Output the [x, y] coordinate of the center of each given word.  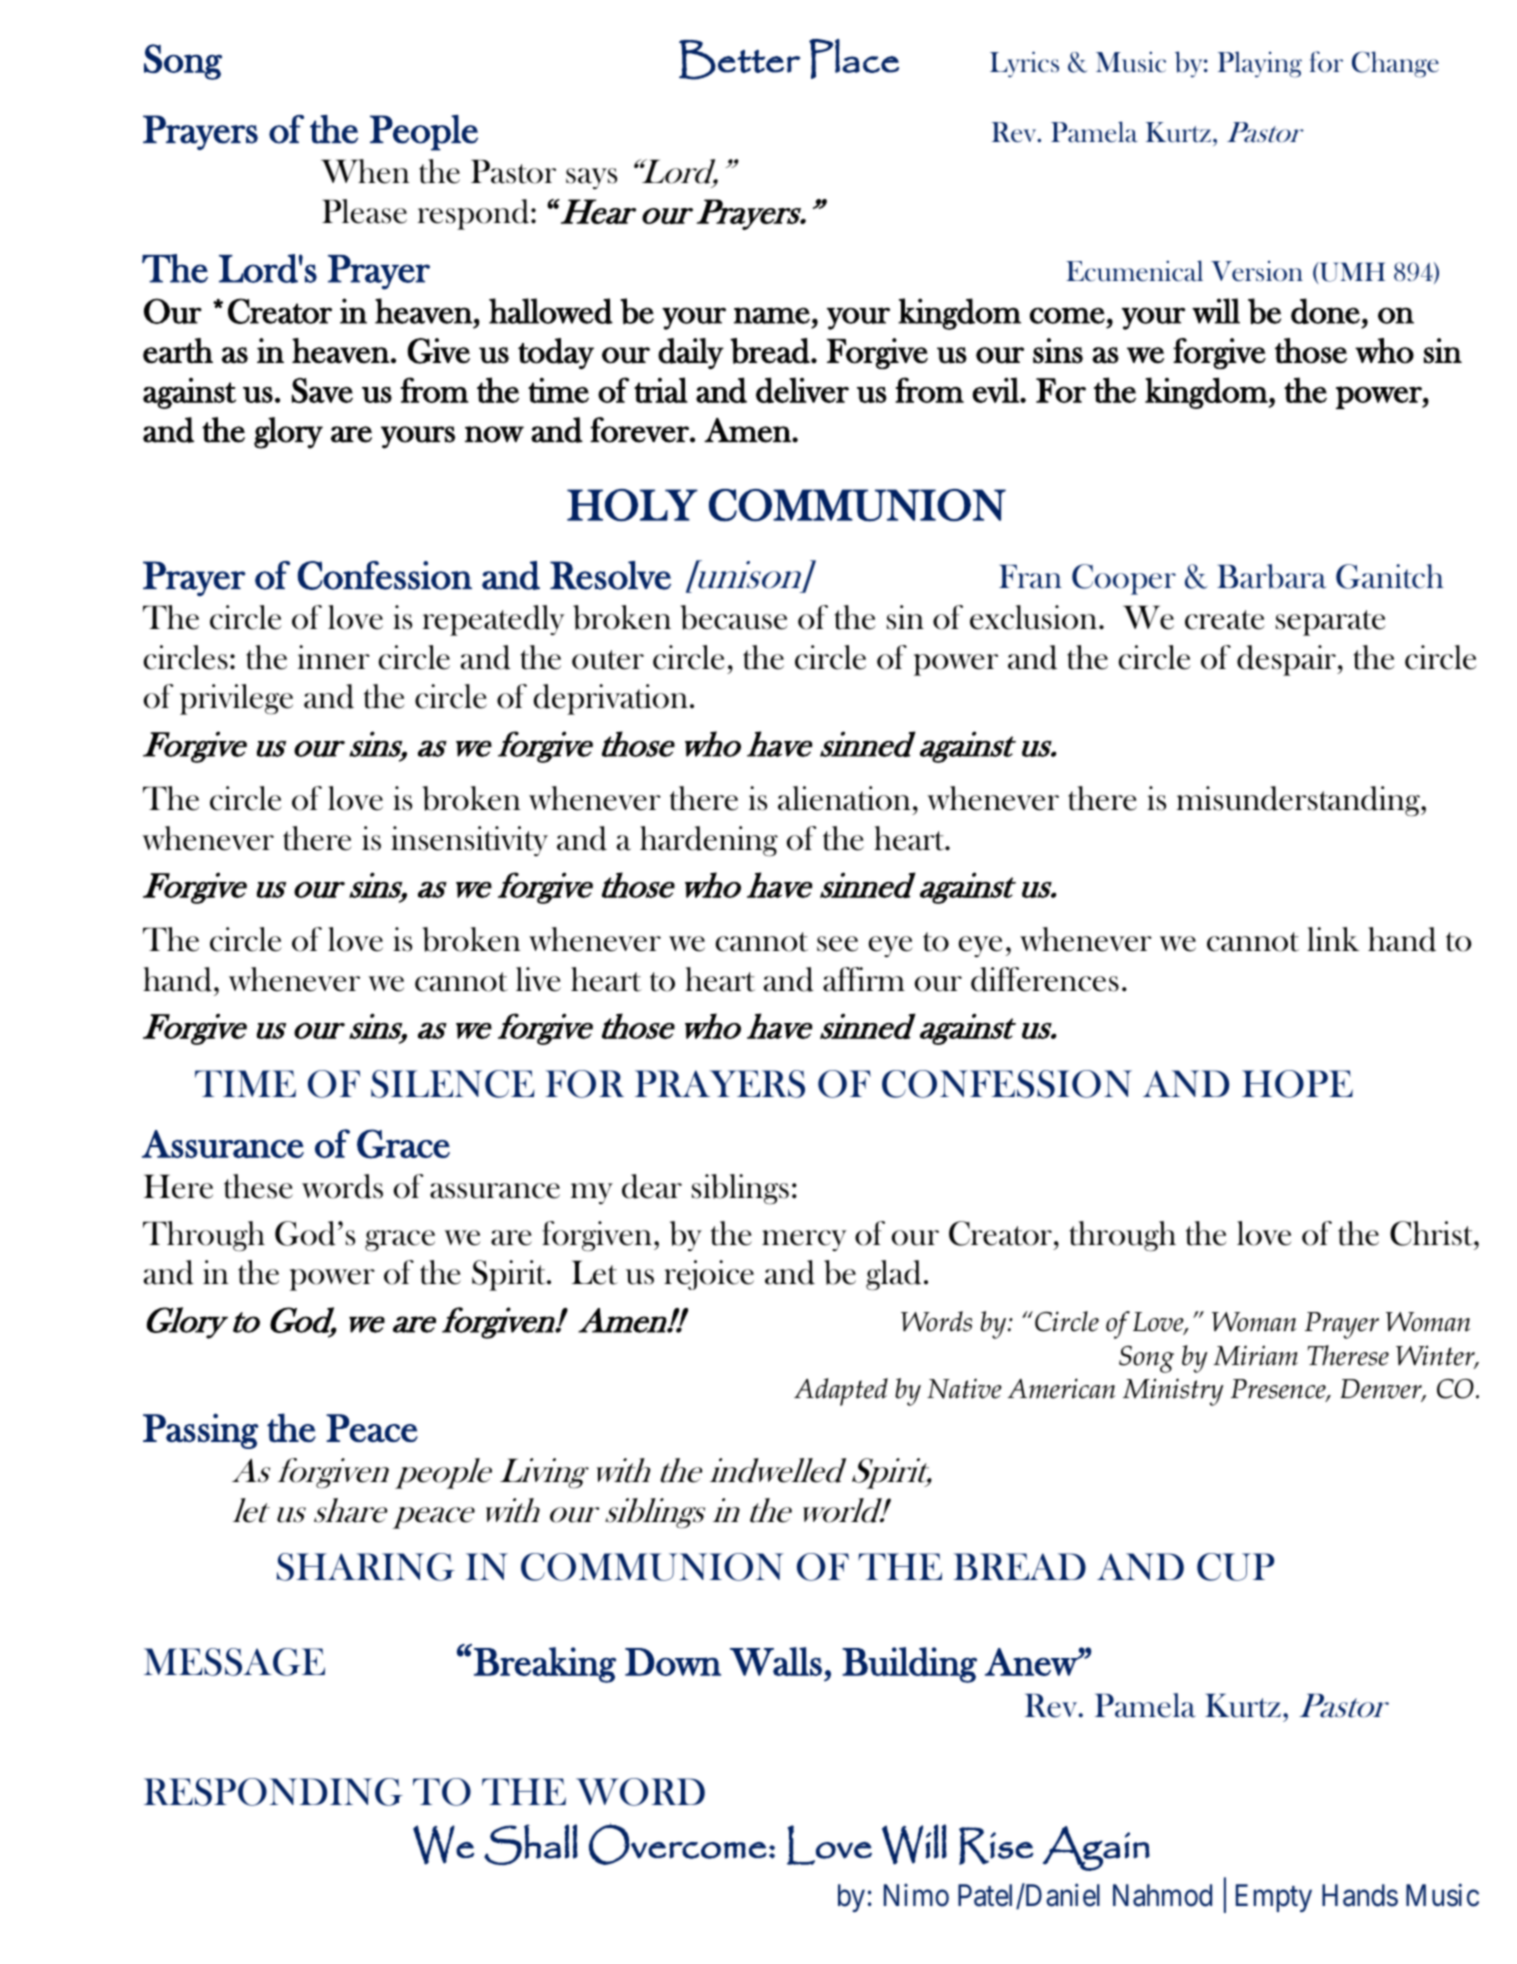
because [734, 617]
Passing [201, 1431]
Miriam [1255, 1355]
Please [364, 211]
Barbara [1271, 576]
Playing [1260, 64]
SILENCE [452, 1084]
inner [333, 657]
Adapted [841, 1392]
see [837, 944]
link [1333, 939]
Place [854, 59]
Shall [531, 1844]
